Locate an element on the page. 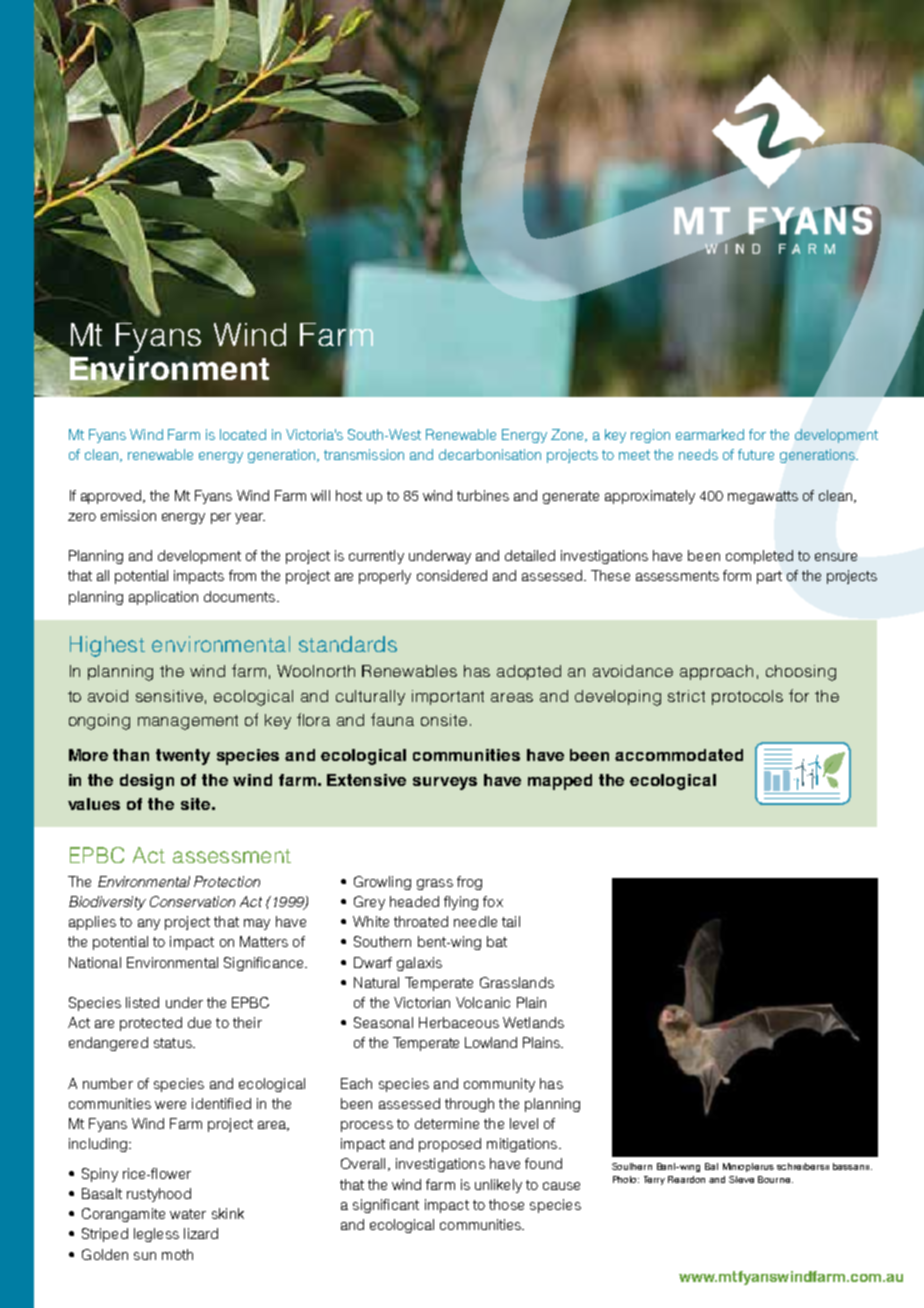 This page has height=1308, width=924. form is located at coordinates (737, 575).
